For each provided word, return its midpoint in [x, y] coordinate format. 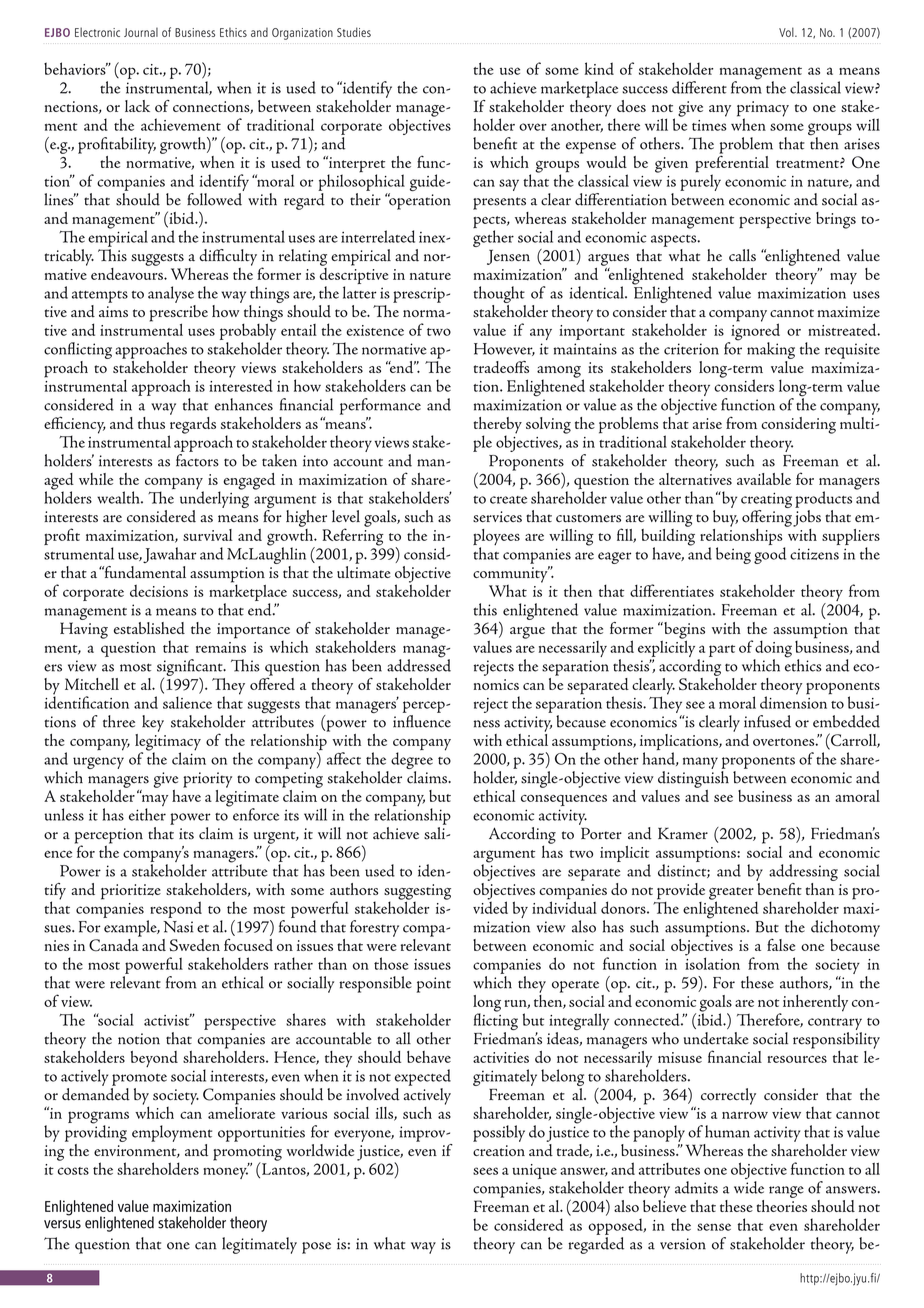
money [226, 1172]
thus [151, 423]
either [147, 814]
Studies [354, 32]
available [764, 479]
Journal [141, 32]
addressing [803, 872]
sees [485, 1171]
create [508, 500]
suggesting [417, 893]
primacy [763, 110]
